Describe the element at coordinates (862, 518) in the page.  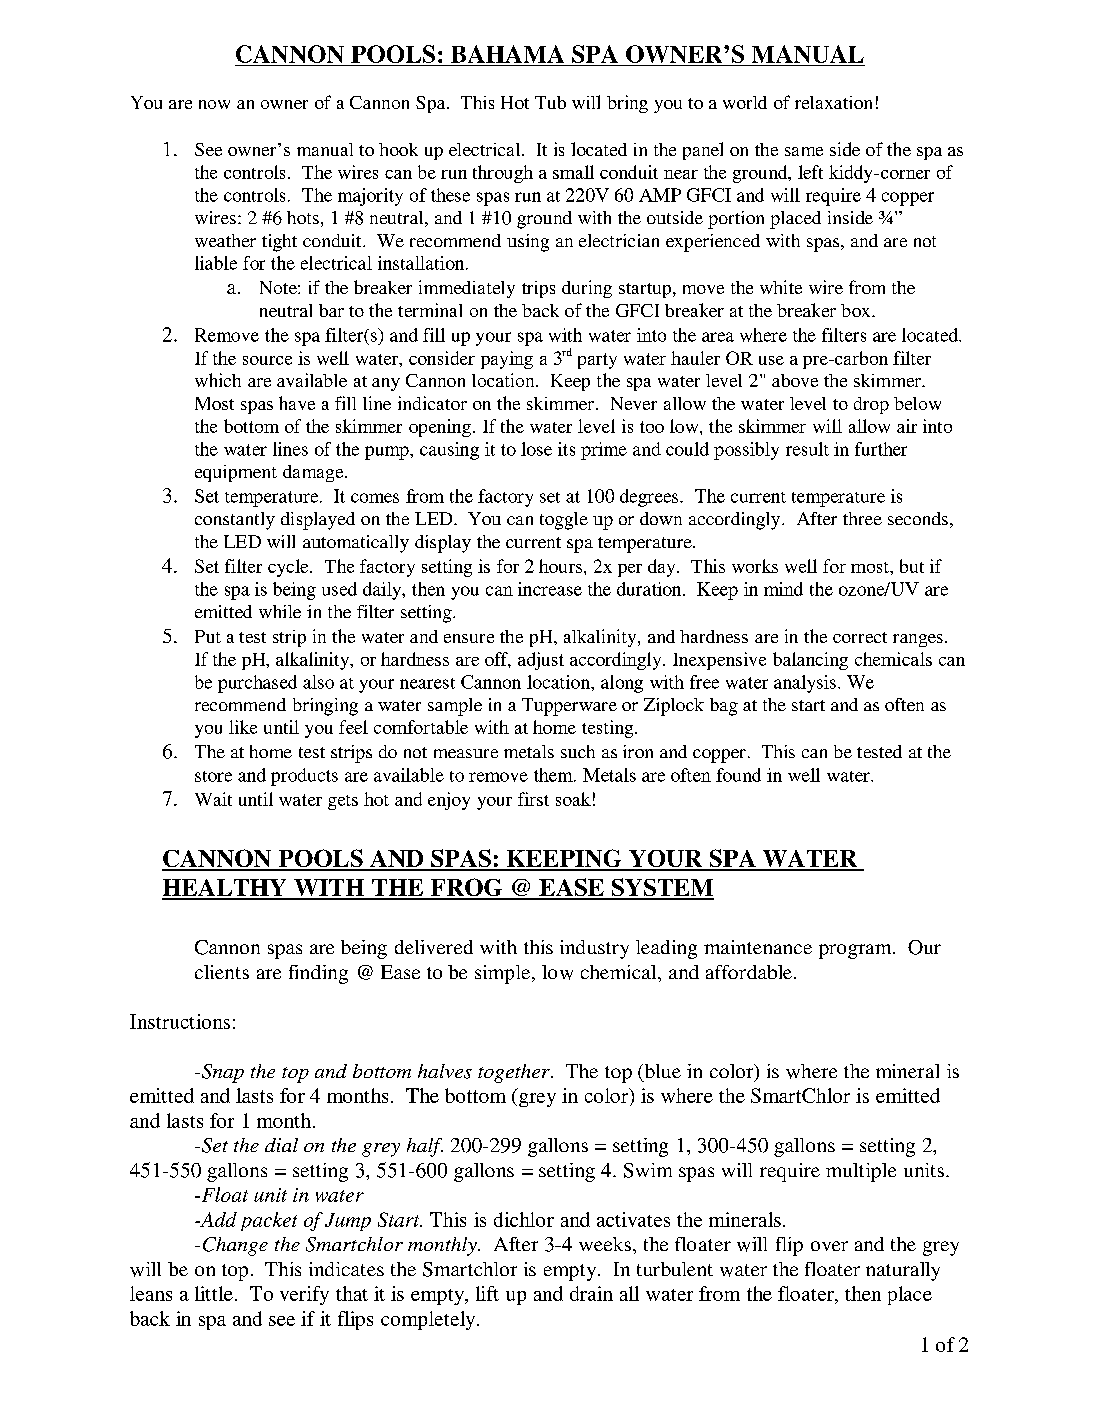
I see `three` at that location.
